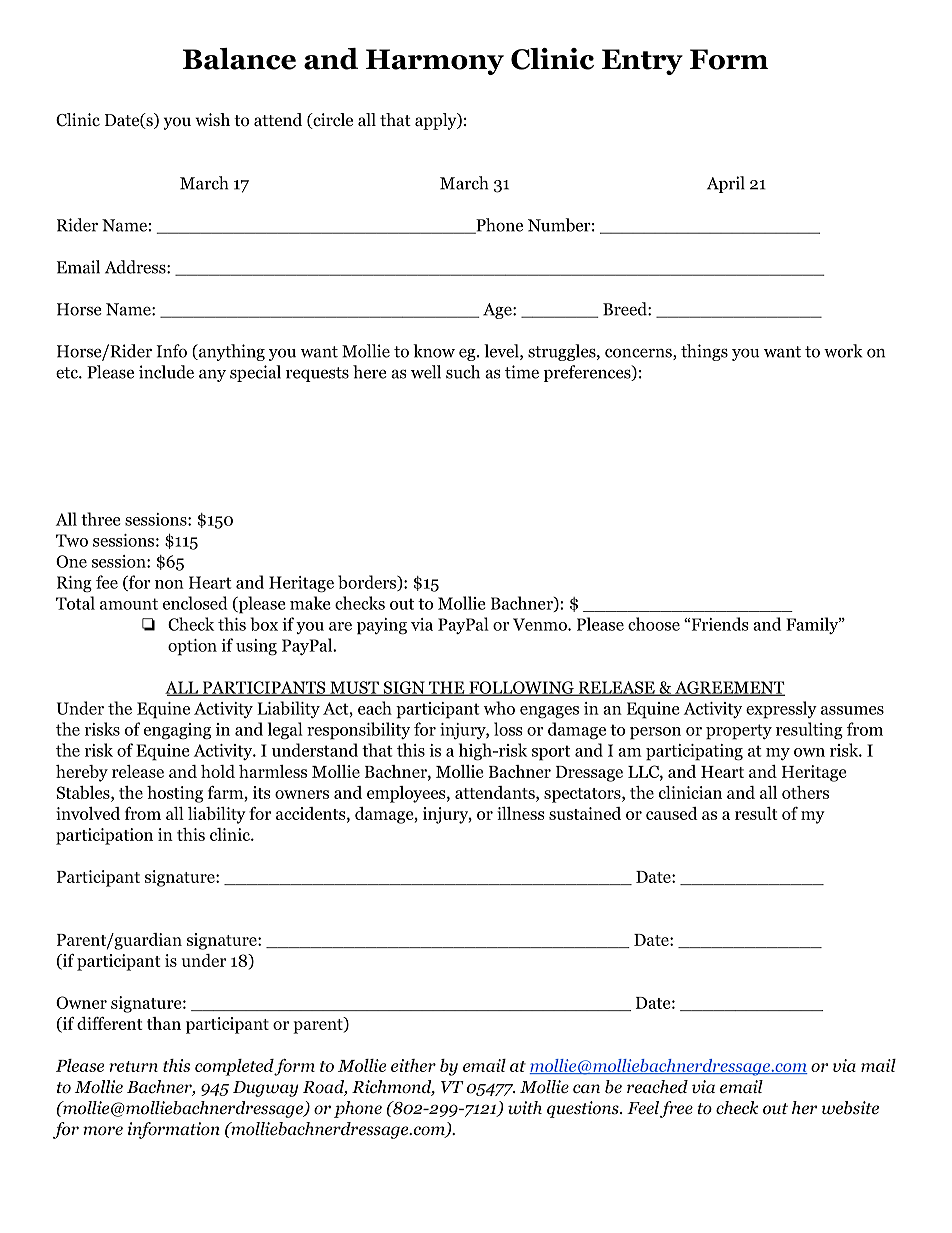 The width and height of the screenshot is (952, 1233). Describe the element at coordinates (169, 584) in the screenshot. I see `non` at that location.
